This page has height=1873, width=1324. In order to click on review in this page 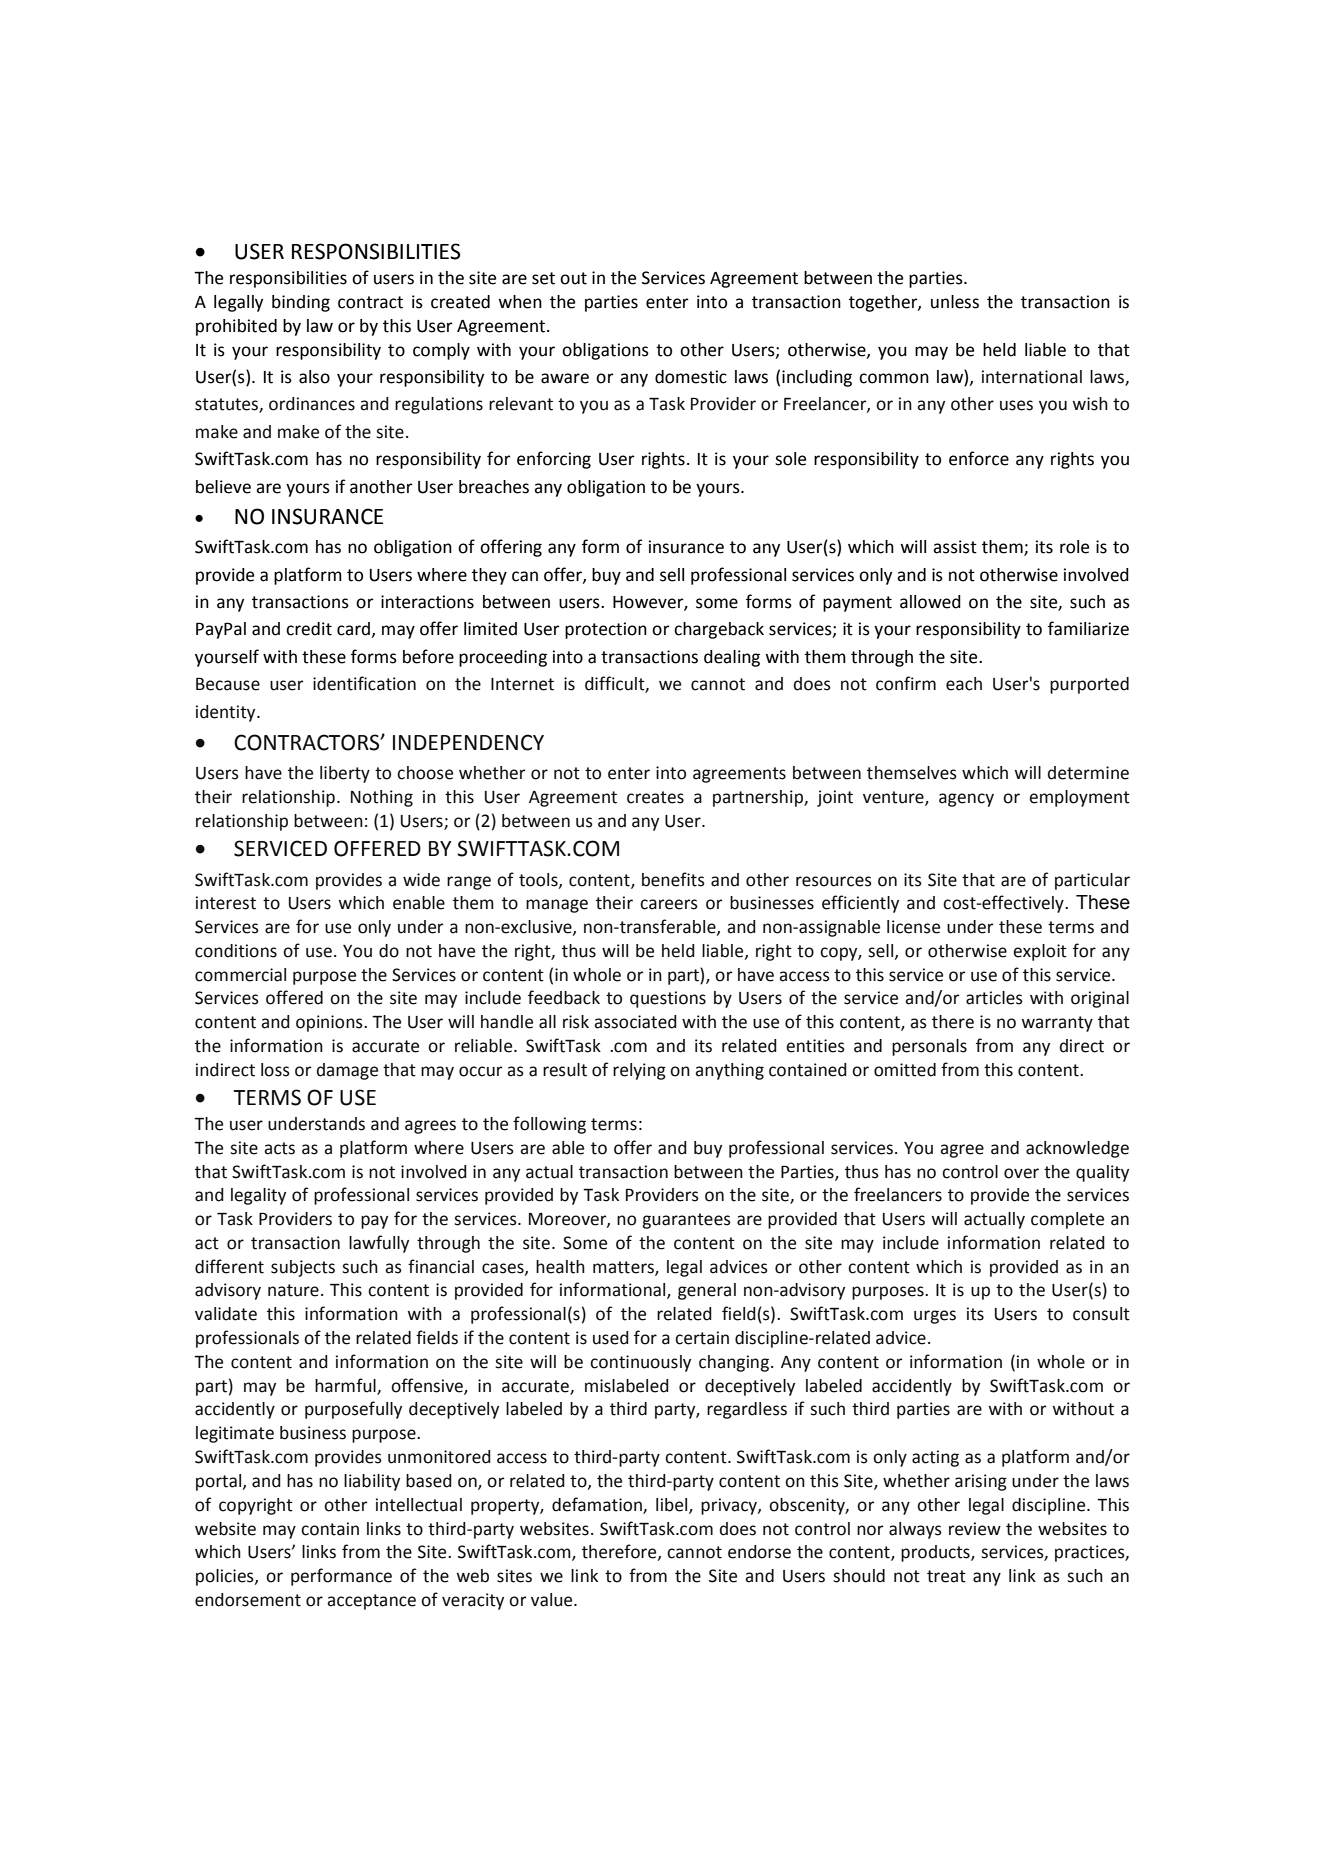, I will do `click(975, 1529)`.
